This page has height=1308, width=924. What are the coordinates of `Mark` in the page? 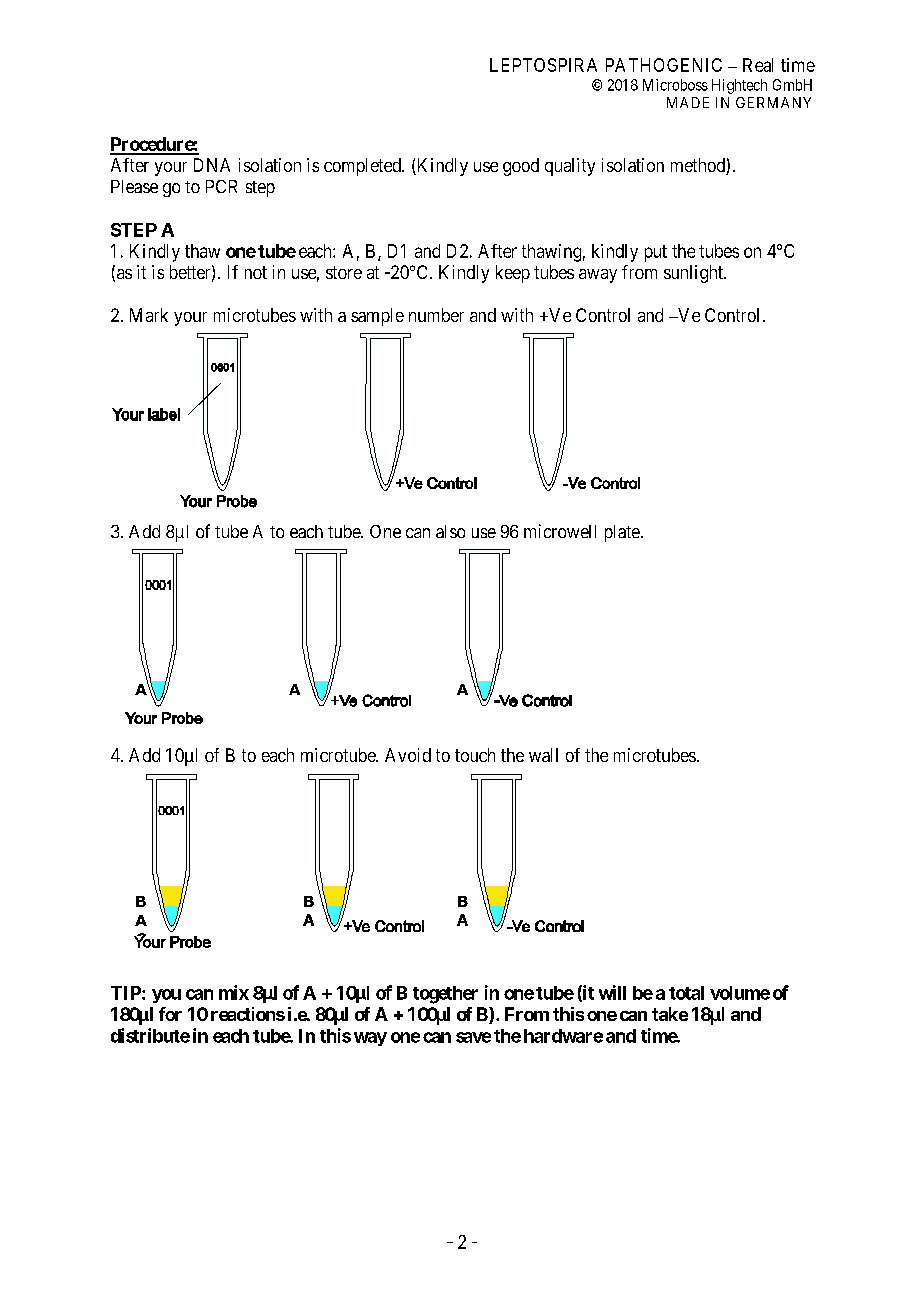 It's located at (149, 315).
